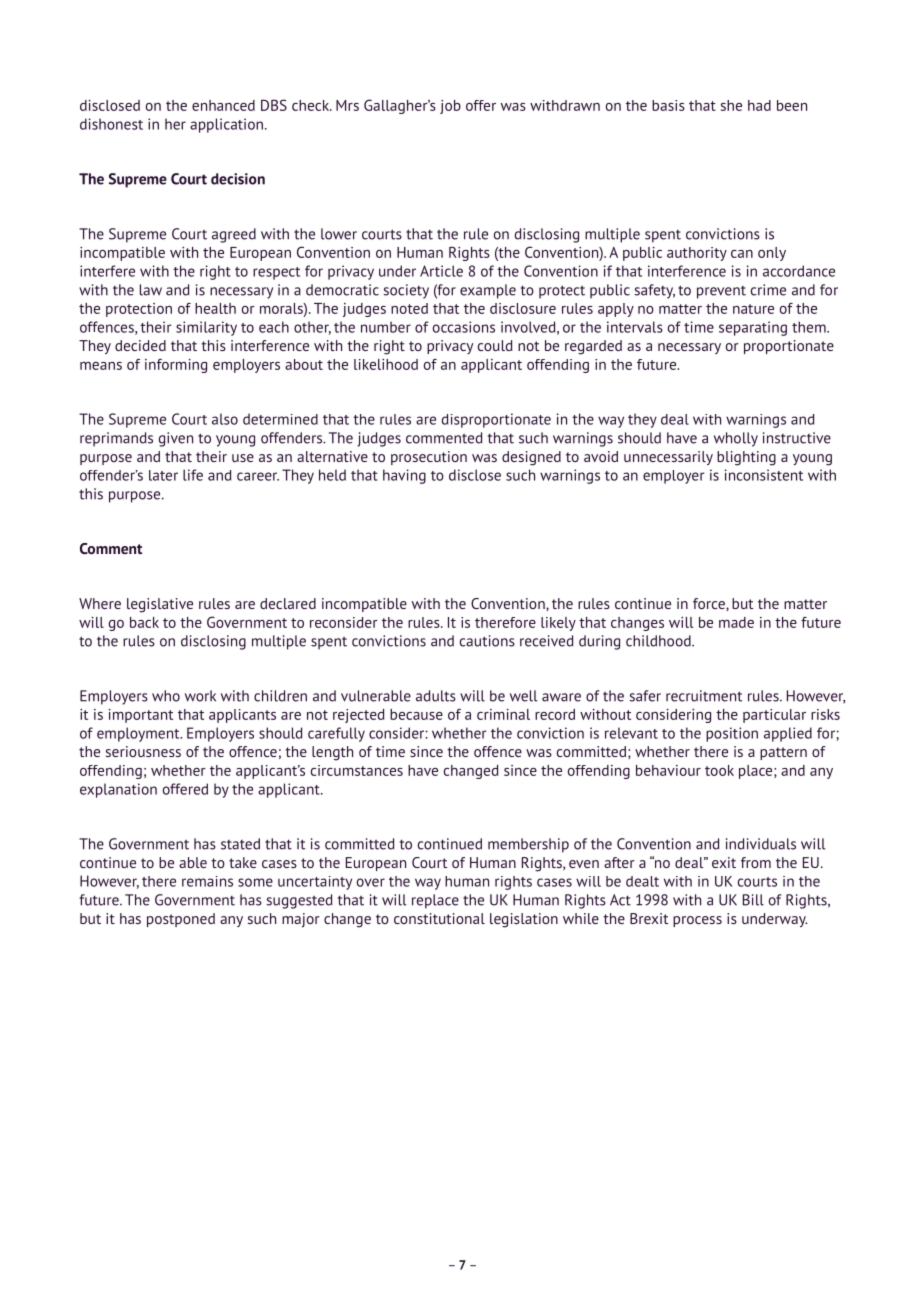 The image size is (924, 1308). I want to click on force, so click(710, 604).
